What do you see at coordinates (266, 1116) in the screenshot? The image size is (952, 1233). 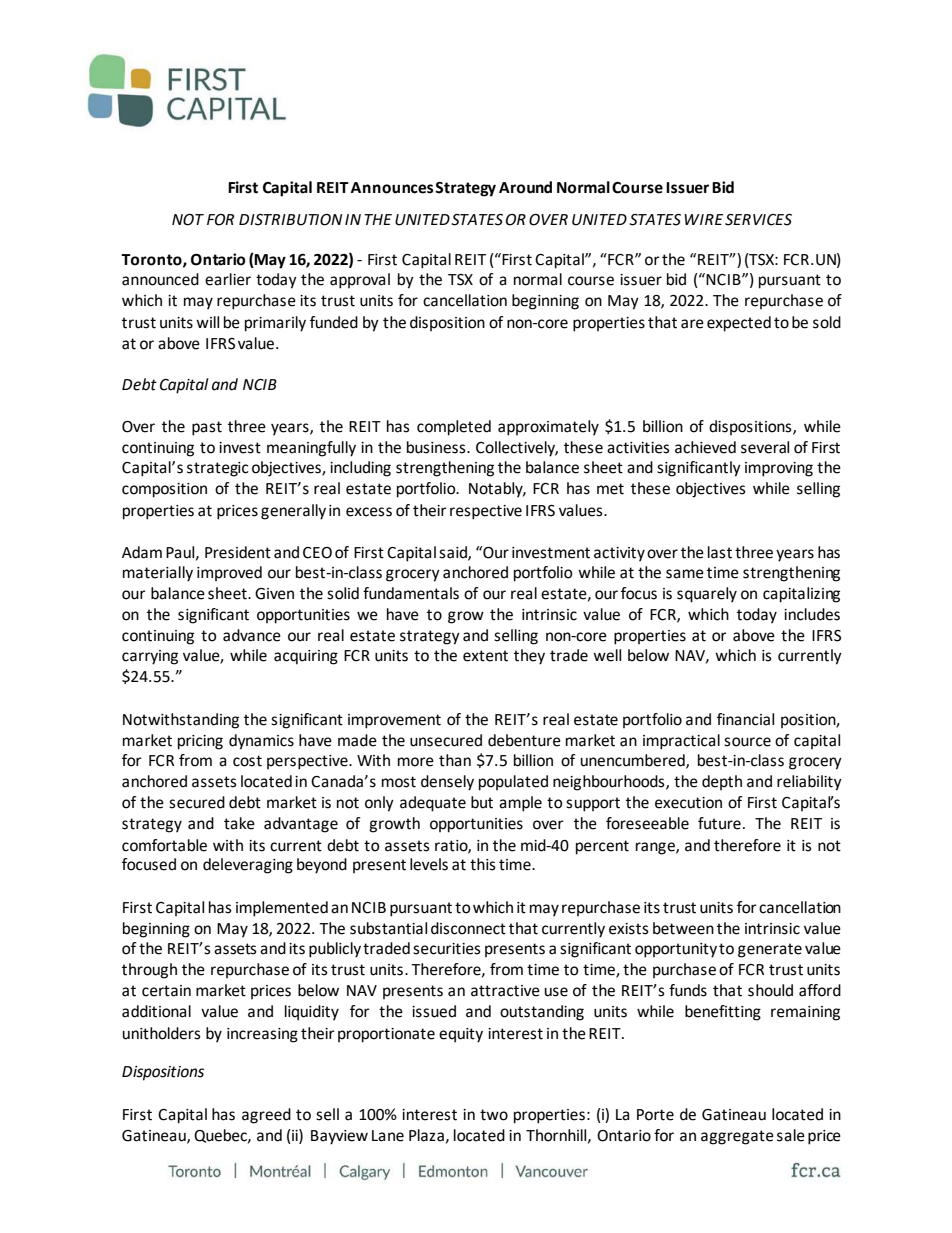 I see `agreed` at bounding box center [266, 1116].
